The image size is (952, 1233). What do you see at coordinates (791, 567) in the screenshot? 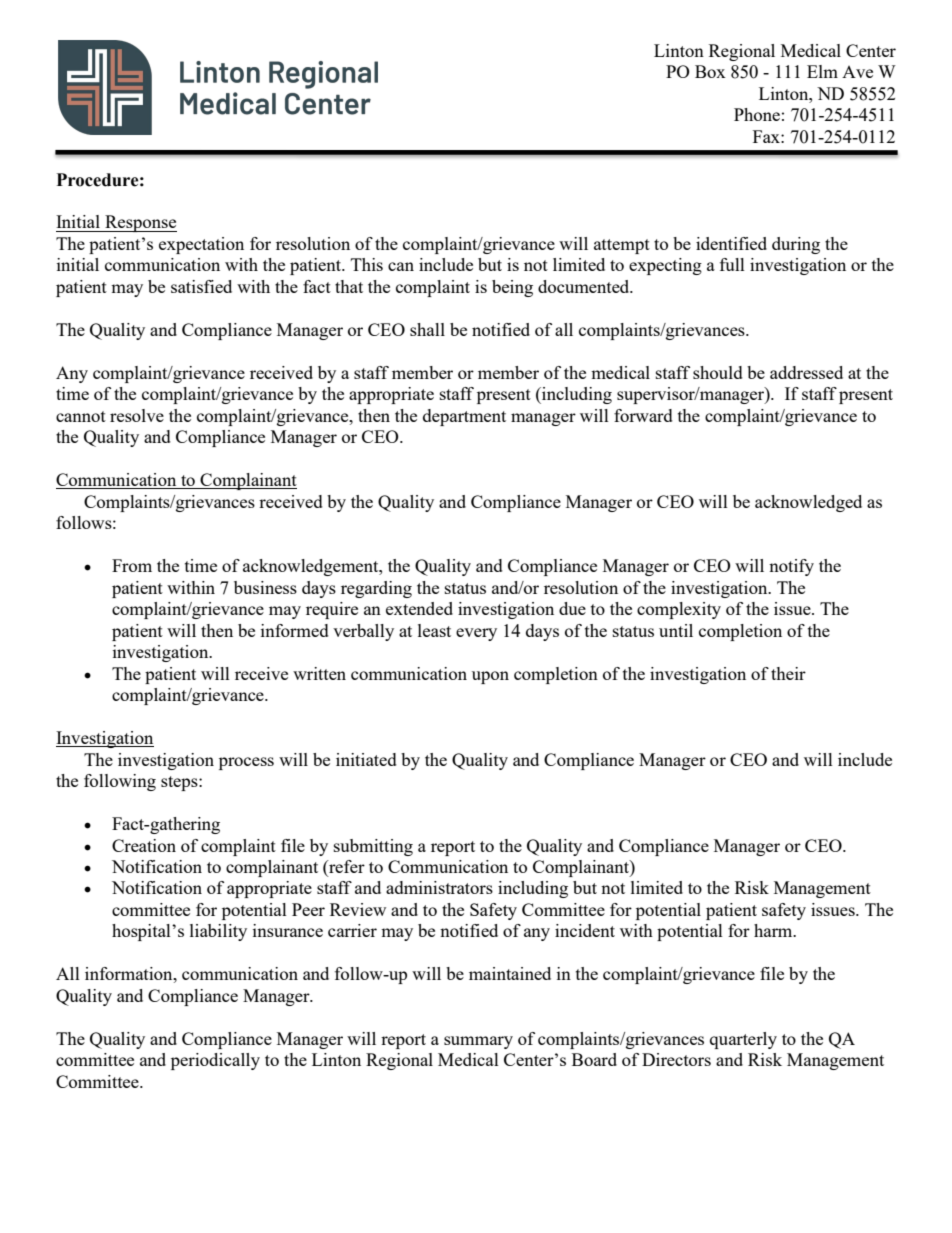
I see `notify` at bounding box center [791, 567].
